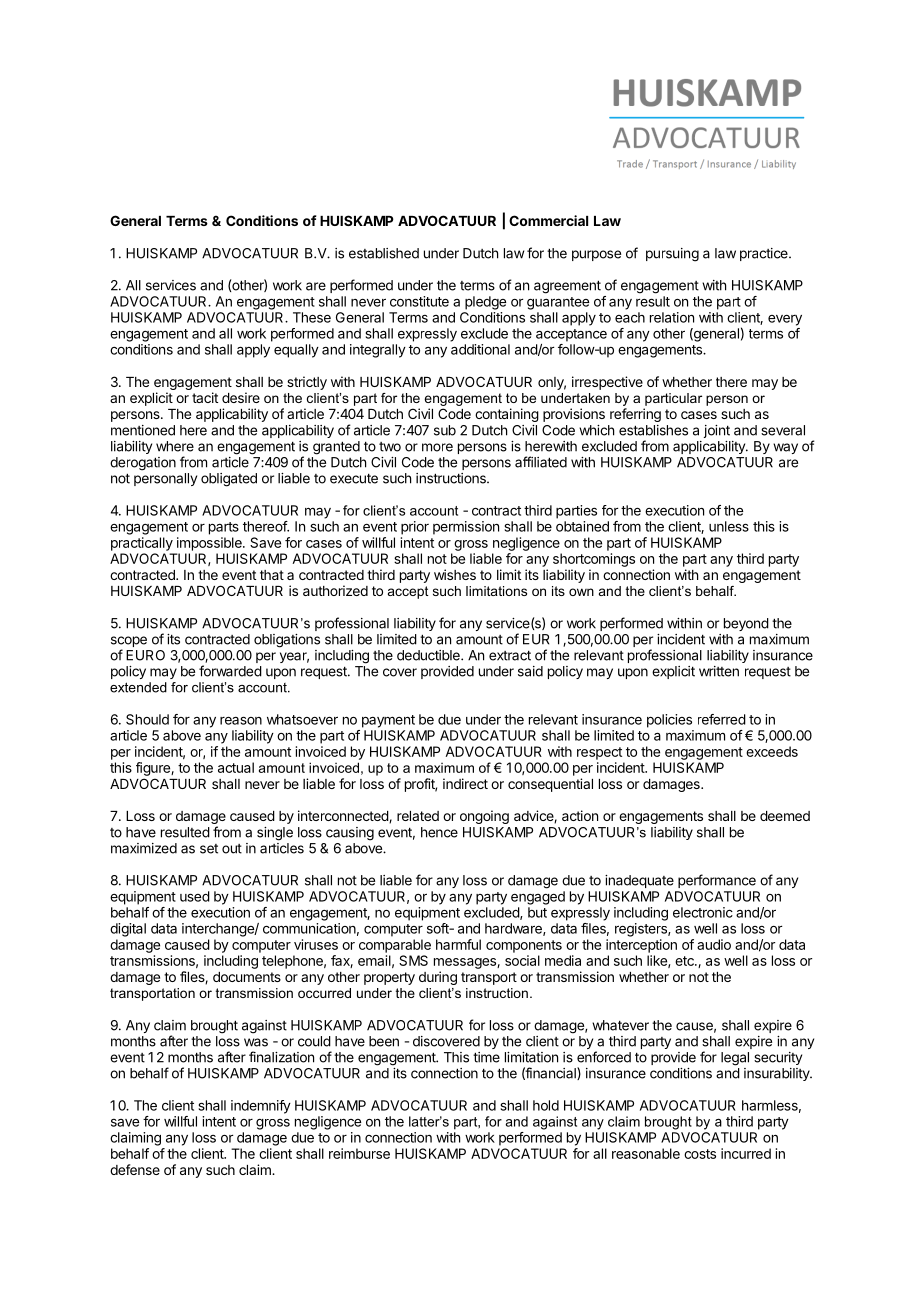  What do you see at coordinates (703, 912) in the page?
I see `electronic` at bounding box center [703, 912].
